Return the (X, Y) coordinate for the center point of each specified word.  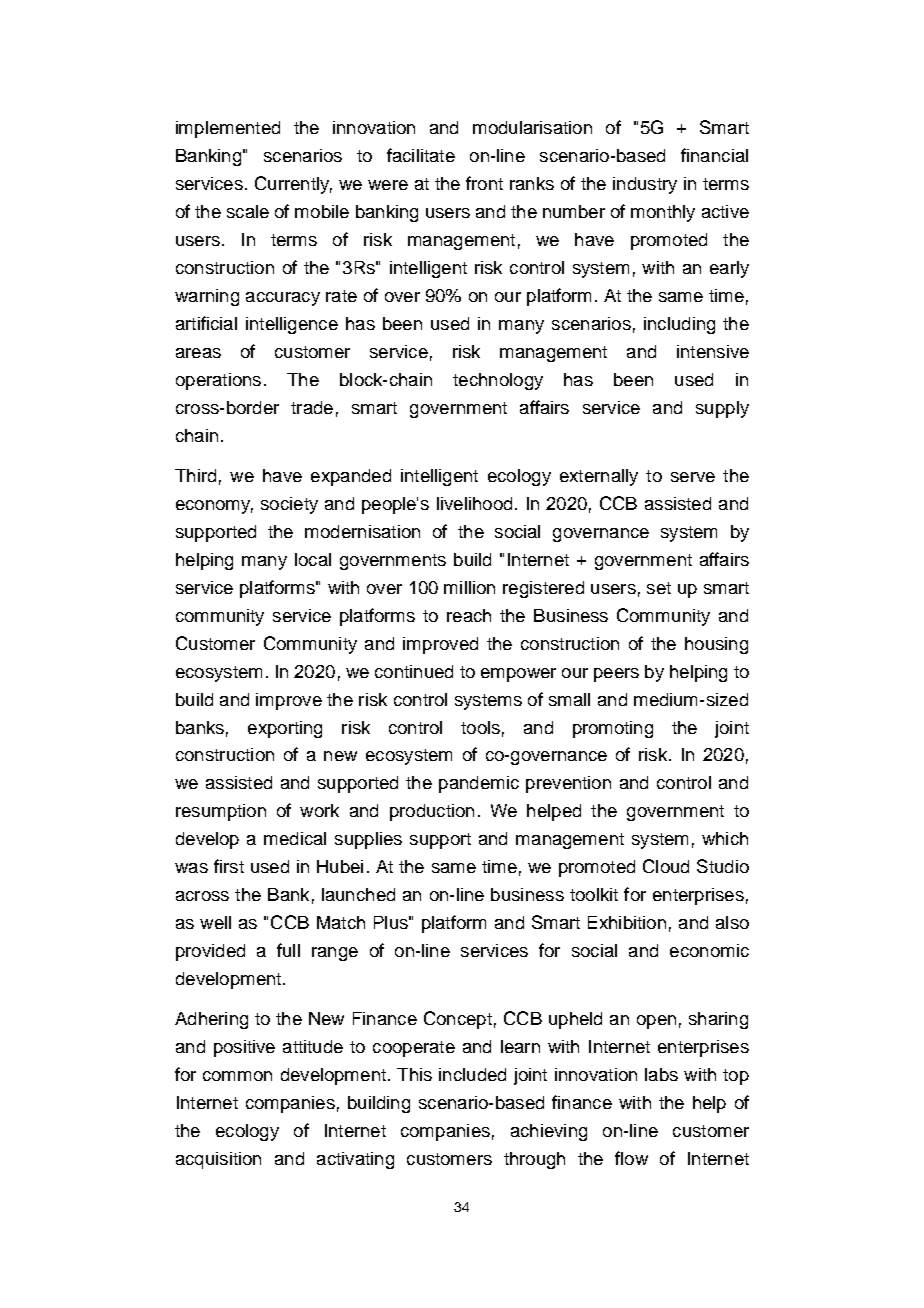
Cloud (666, 866)
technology (498, 381)
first (229, 866)
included (472, 1074)
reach (469, 615)
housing (716, 645)
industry (645, 185)
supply (722, 409)
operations (218, 381)
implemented (228, 129)
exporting (285, 729)
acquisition (218, 1160)
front (484, 183)
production (432, 812)
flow (631, 1158)
